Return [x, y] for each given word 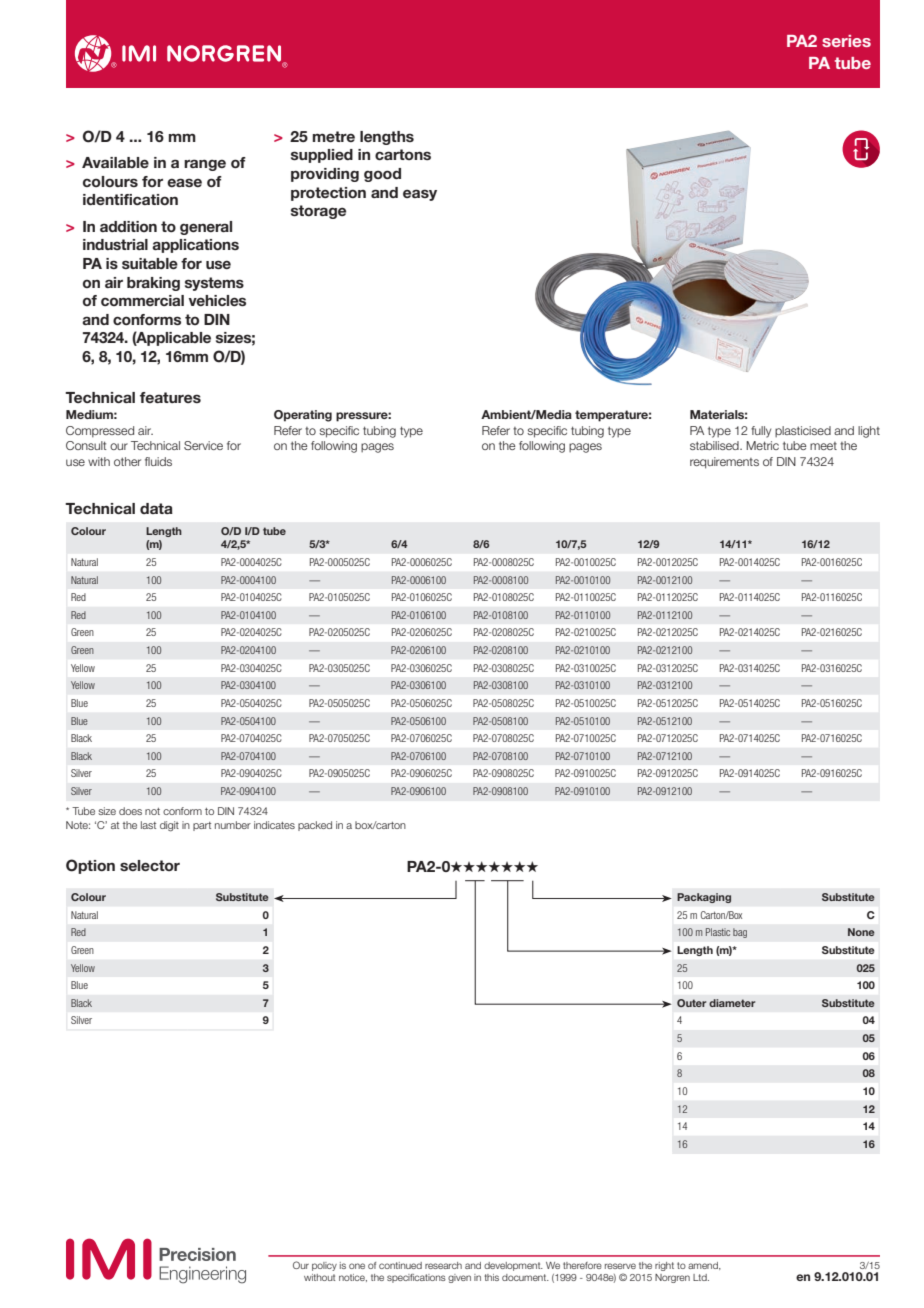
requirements [724, 463]
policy [324, 1266]
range [205, 165]
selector [150, 865]
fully [761, 432]
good [382, 175]
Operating [303, 416]
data [156, 508]
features [170, 397]
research [443, 1265]
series [846, 41]
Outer [691, 1003]
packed [315, 826]
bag [740, 933]
